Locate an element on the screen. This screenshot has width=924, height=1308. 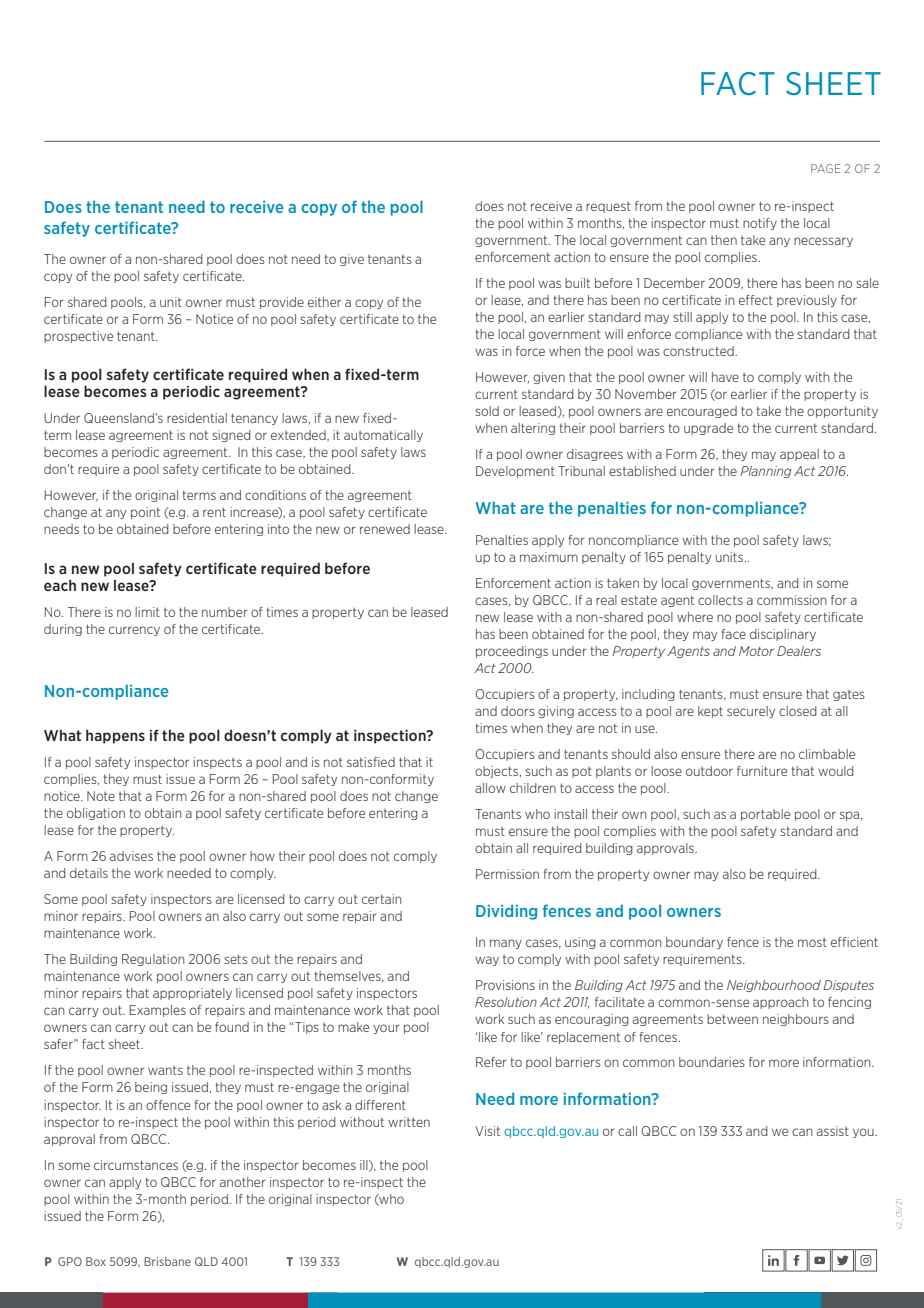
provide is located at coordinates (282, 303).
